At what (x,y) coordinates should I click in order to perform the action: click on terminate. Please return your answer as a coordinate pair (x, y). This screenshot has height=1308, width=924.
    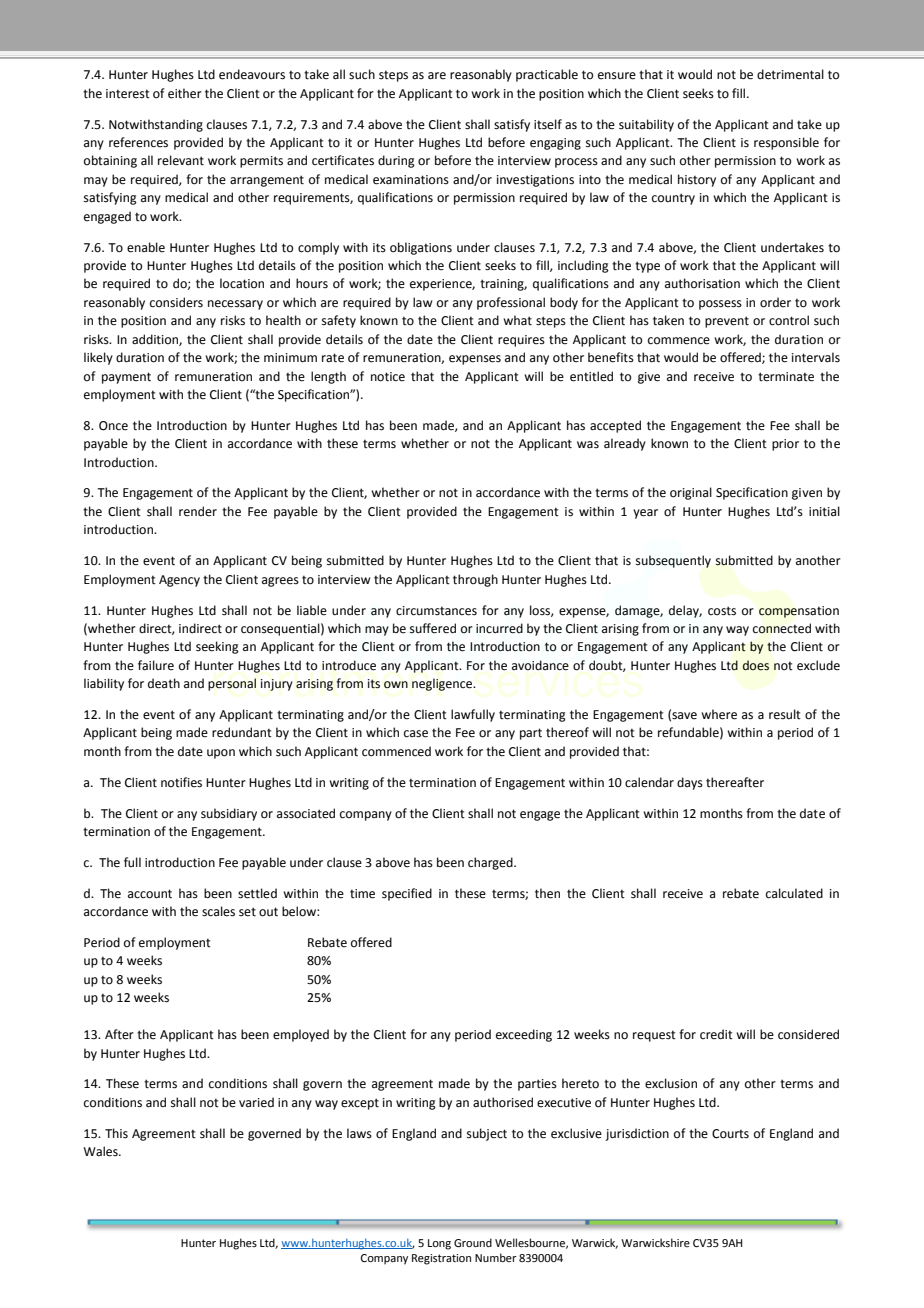
    Looking at the image, I should click on (786, 377).
